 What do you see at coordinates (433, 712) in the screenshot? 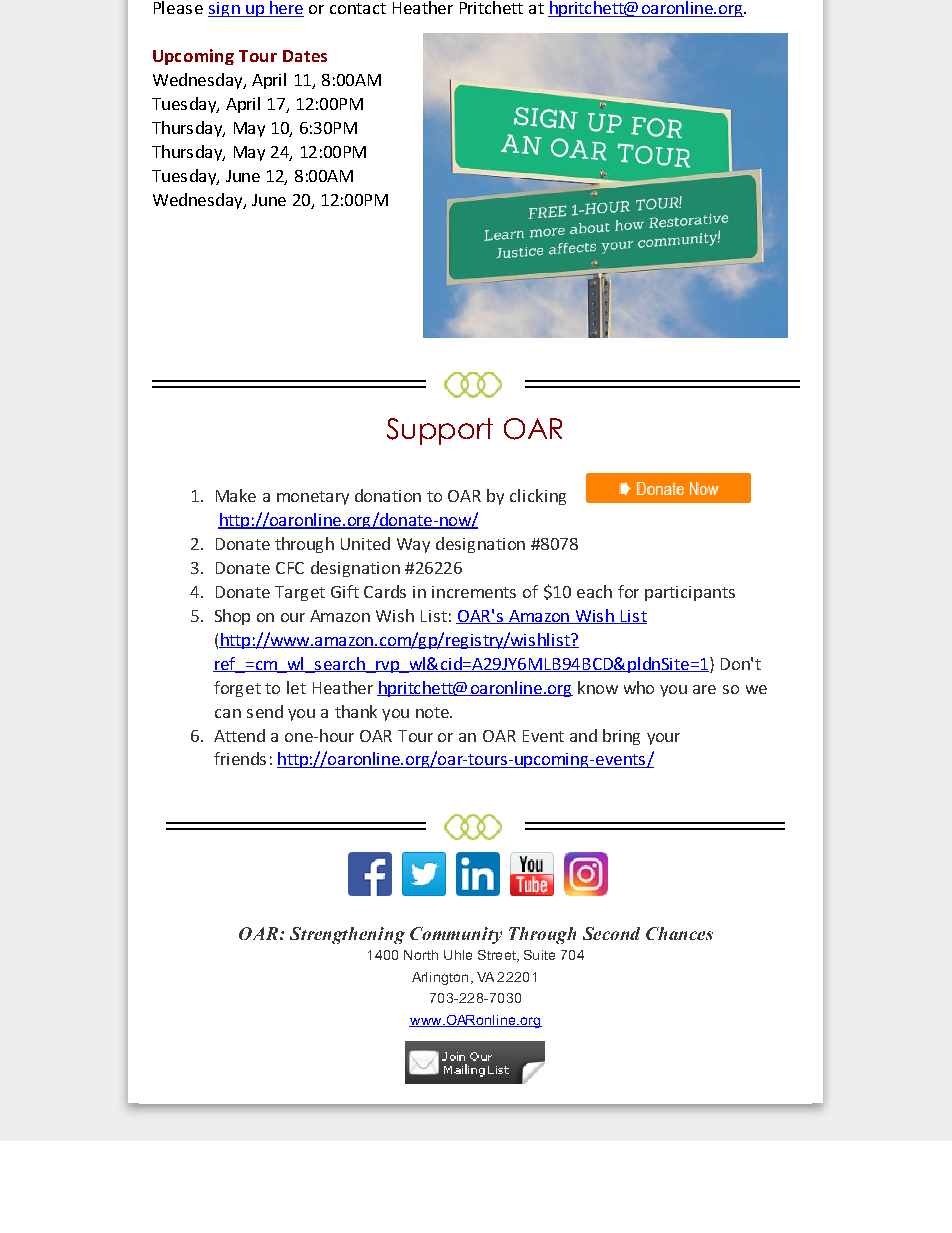
I see `note` at bounding box center [433, 712].
